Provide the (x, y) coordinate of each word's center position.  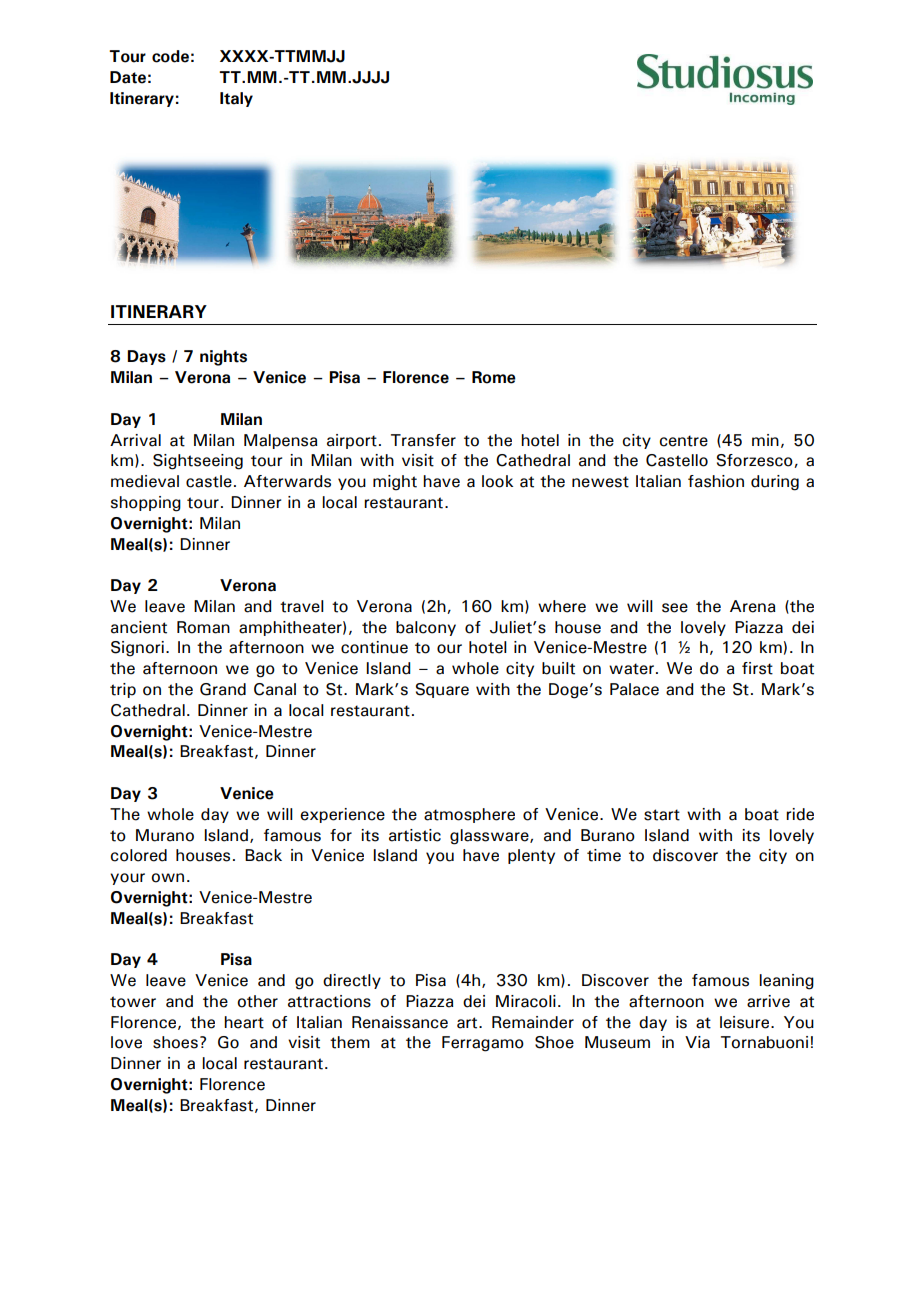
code (170, 56)
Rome (494, 377)
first (757, 668)
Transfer (423, 440)
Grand (223, 689)
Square (442, 690)
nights (223, 358)
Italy (236, 99)
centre (683, 441)
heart (244, 1022)
